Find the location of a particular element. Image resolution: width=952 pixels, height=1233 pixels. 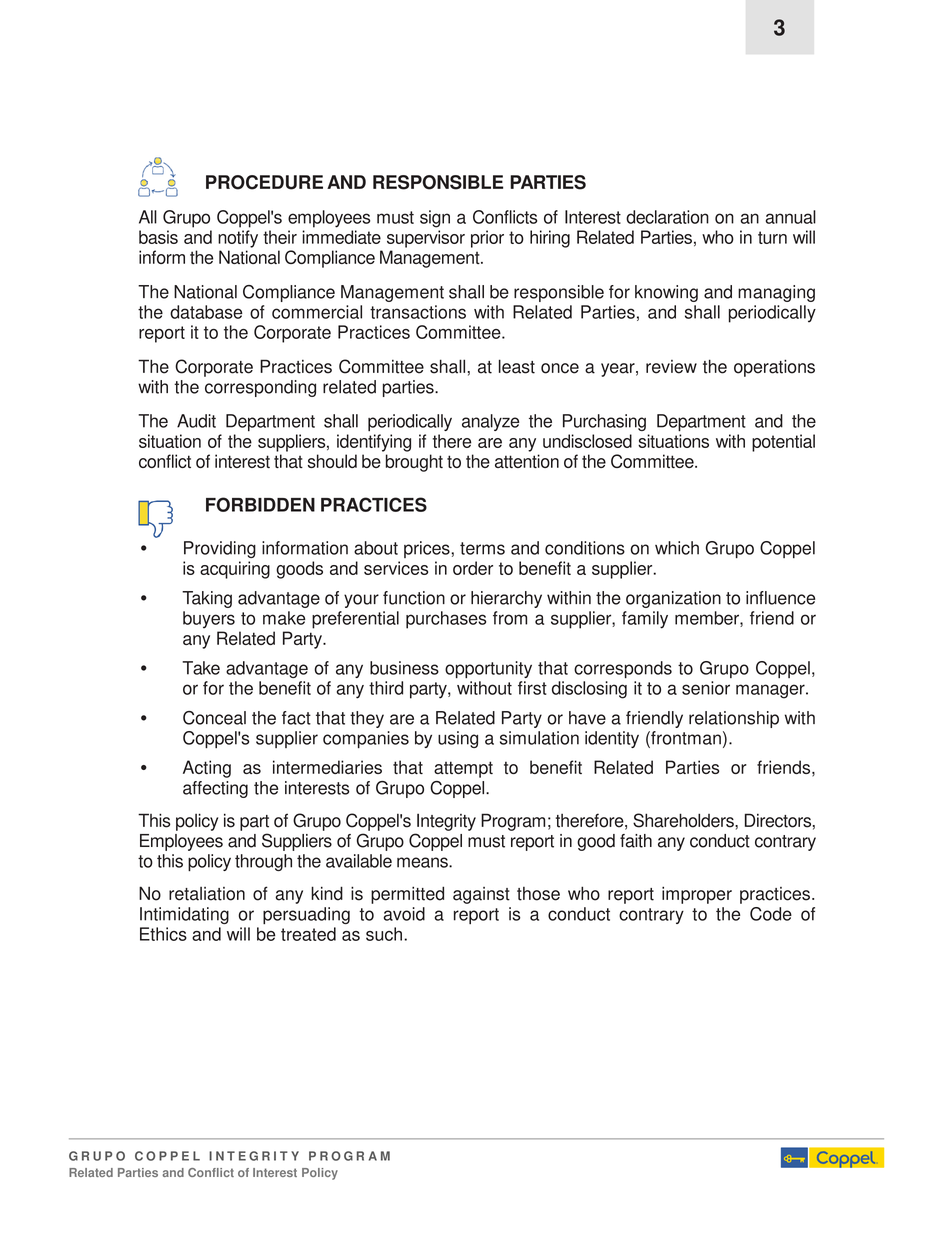

review is located at coordinates (671, 367).
